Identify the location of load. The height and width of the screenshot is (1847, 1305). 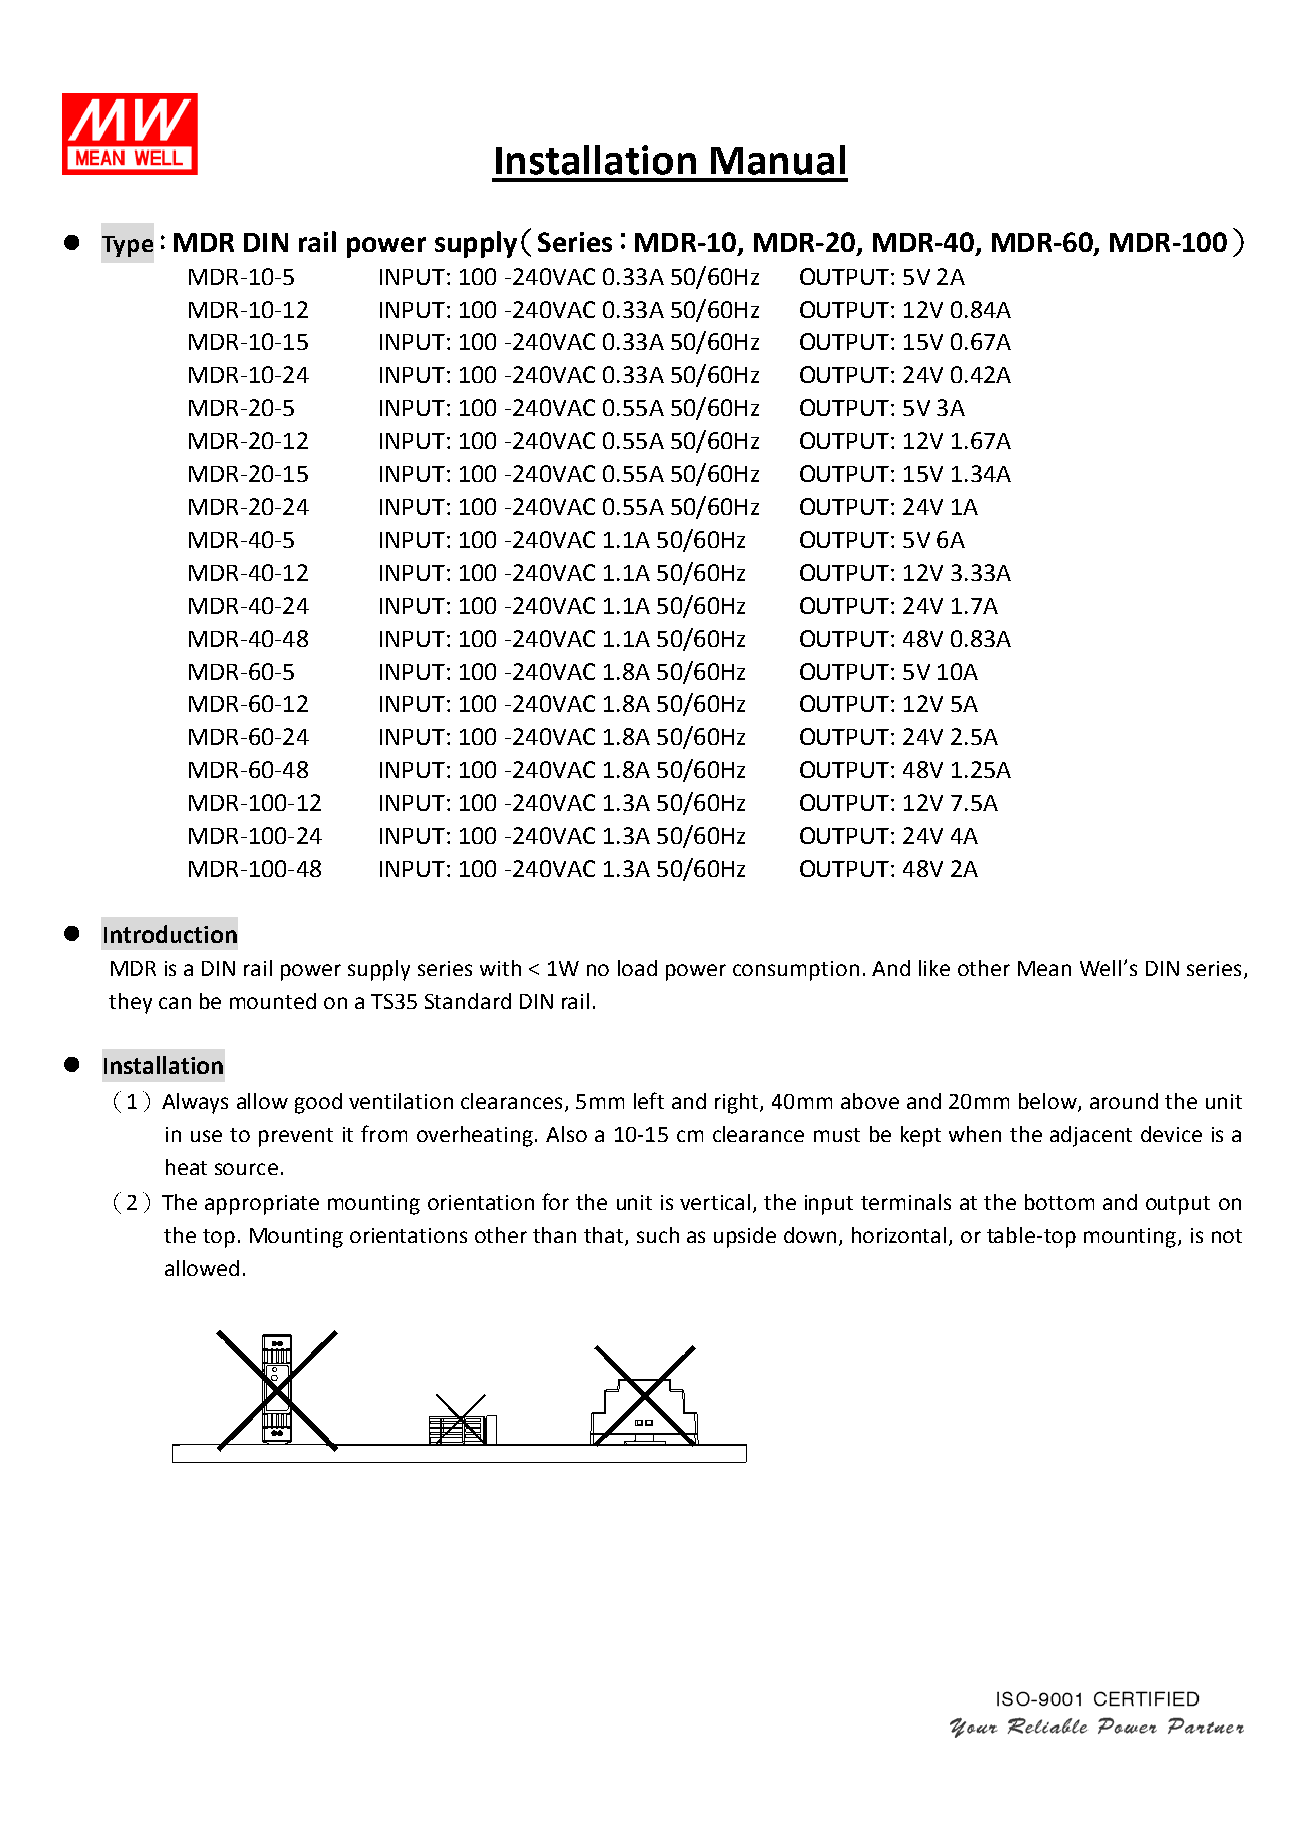
(637, 968).
